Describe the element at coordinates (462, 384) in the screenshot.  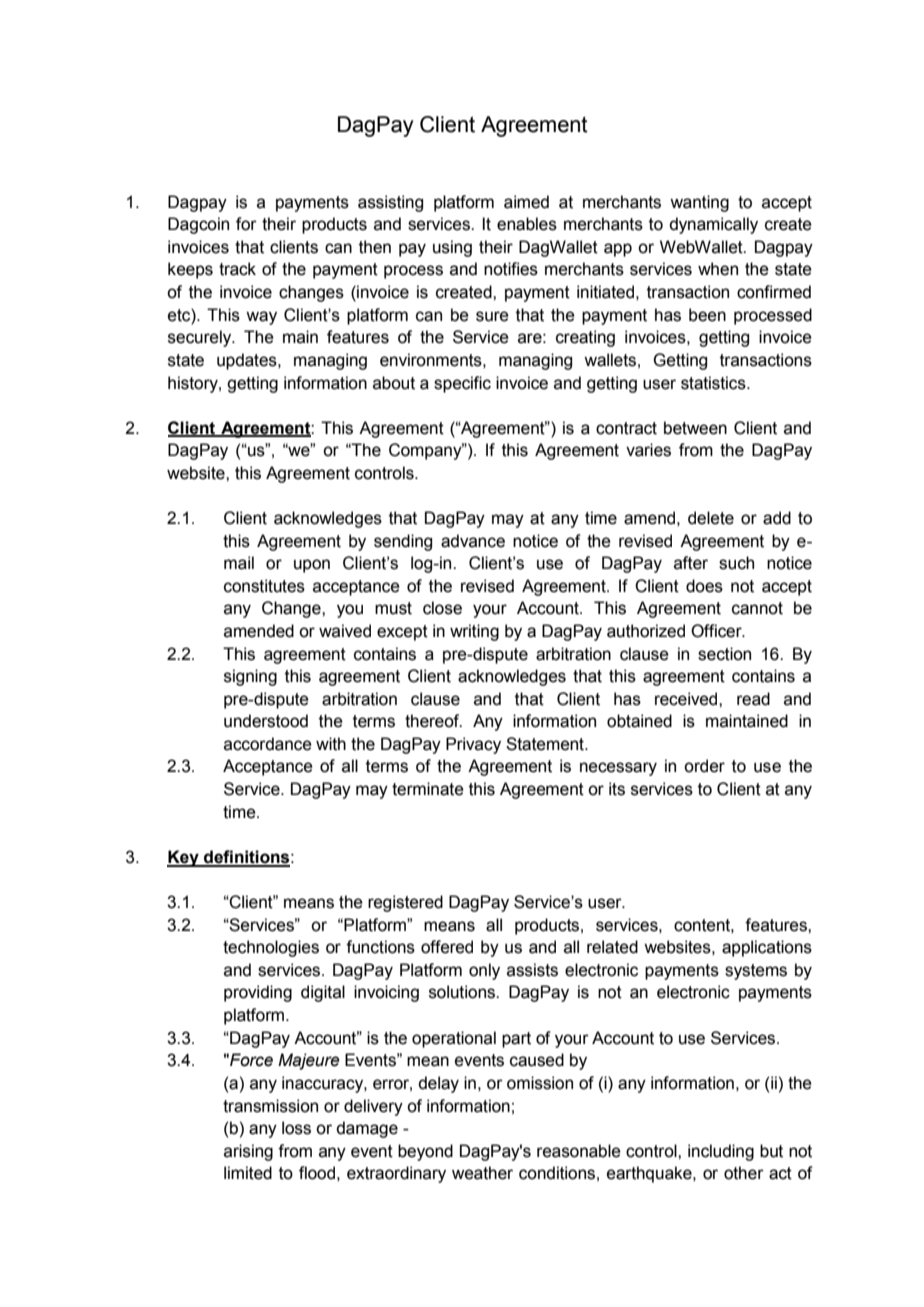
I see `specific` at that location.
